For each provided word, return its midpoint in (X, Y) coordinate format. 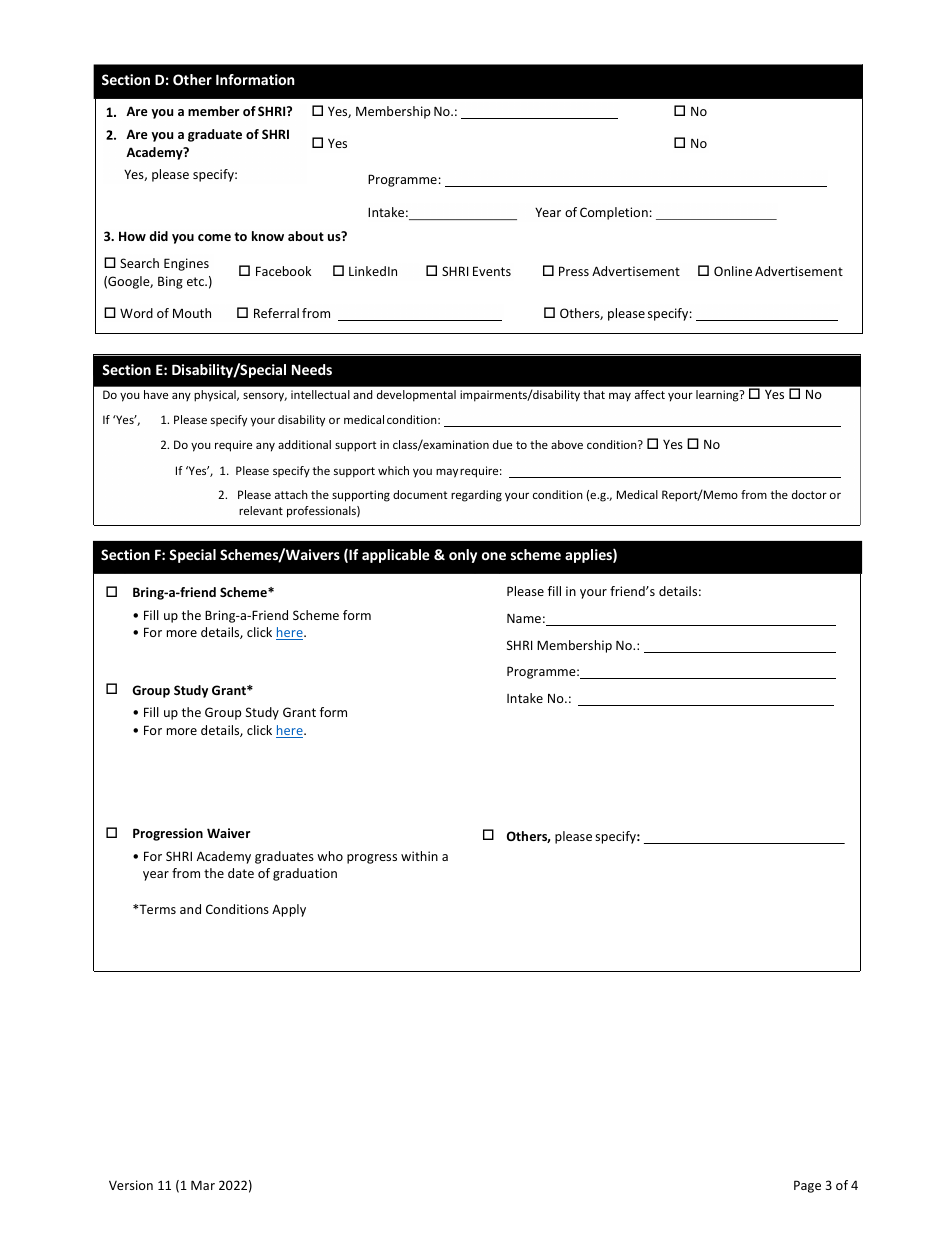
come (214, 237)
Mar (203, 1185)
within (419, 856)
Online (733, 271)
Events (492, 271)
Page (807, 1186)
